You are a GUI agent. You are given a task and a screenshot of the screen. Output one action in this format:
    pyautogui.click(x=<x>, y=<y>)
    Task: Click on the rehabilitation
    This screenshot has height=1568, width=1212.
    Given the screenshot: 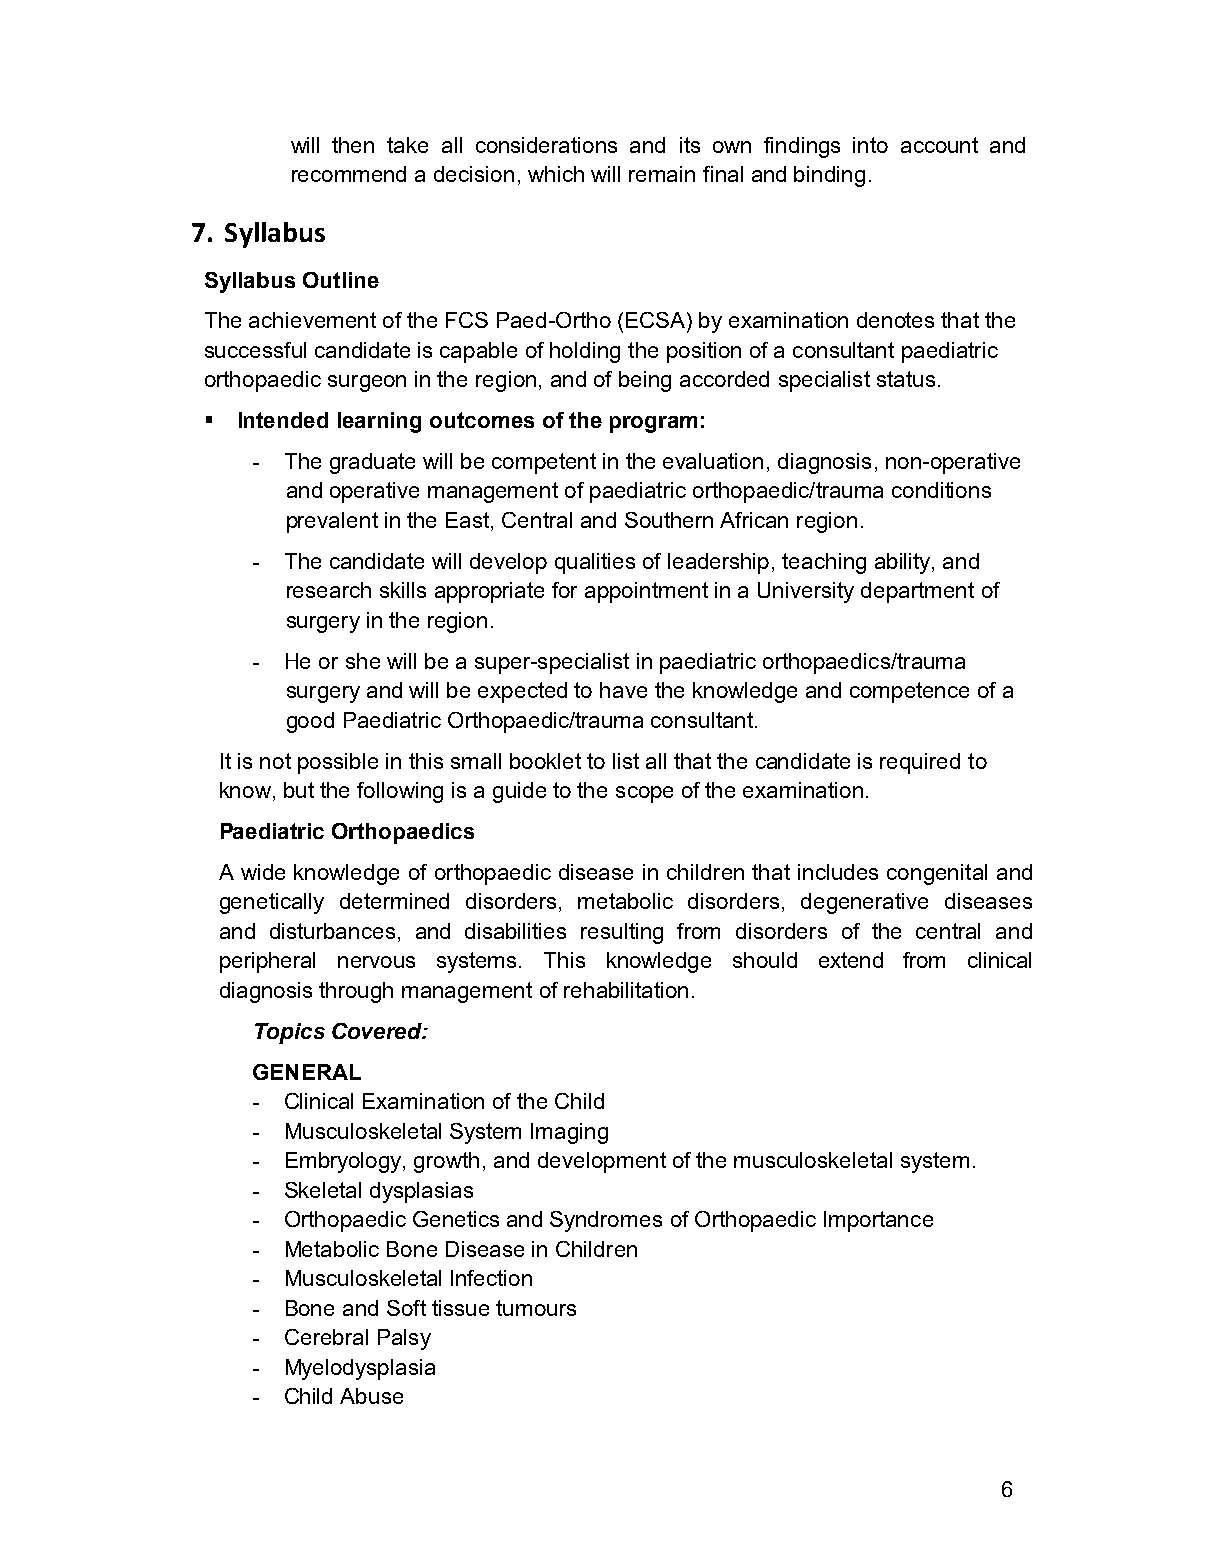 What is the action you would take?
    pyautogui.click(x=626, y=990)
